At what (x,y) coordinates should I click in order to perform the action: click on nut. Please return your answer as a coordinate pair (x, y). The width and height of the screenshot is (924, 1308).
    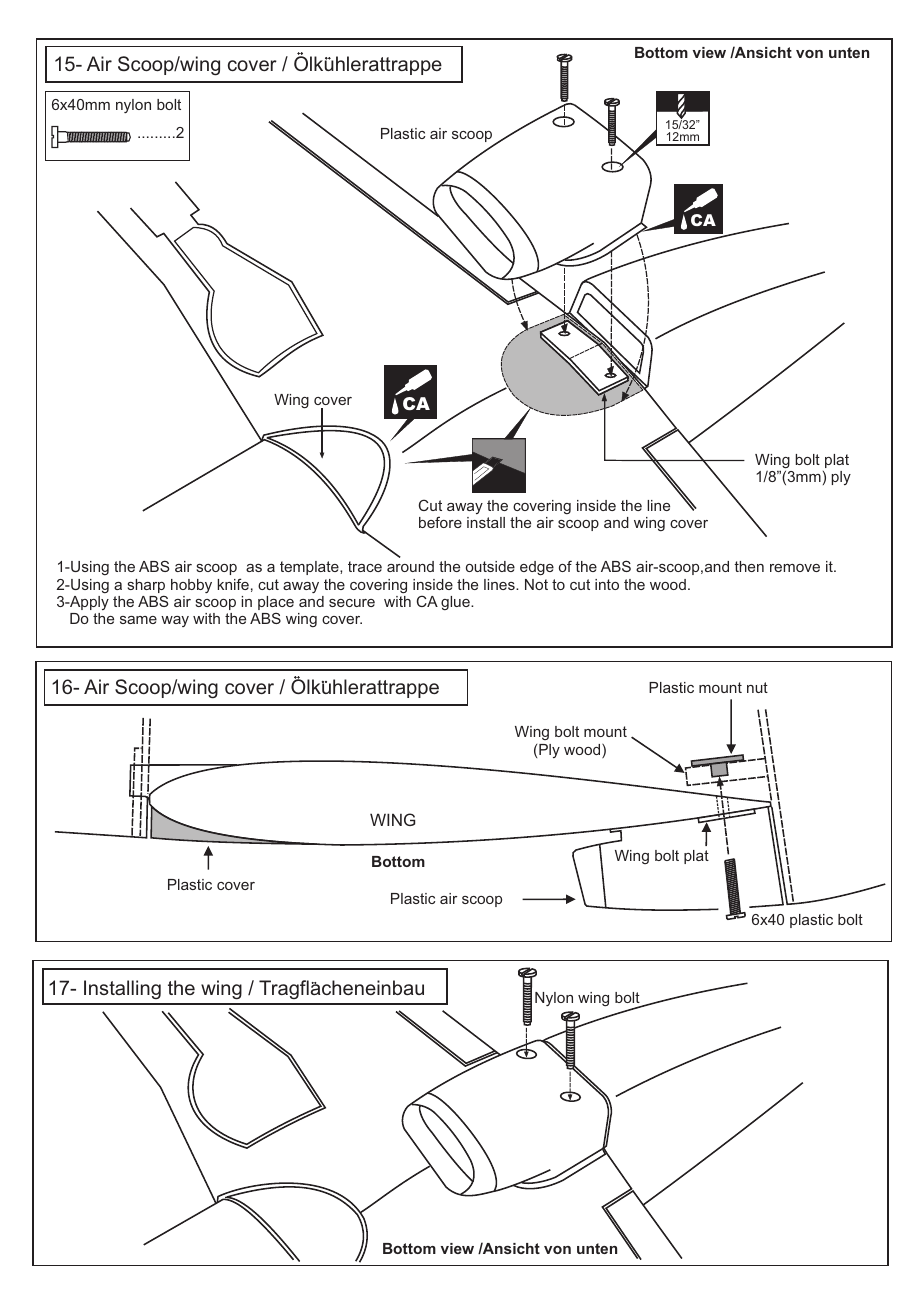
    Looking at the image, I should click on (757, 687).
